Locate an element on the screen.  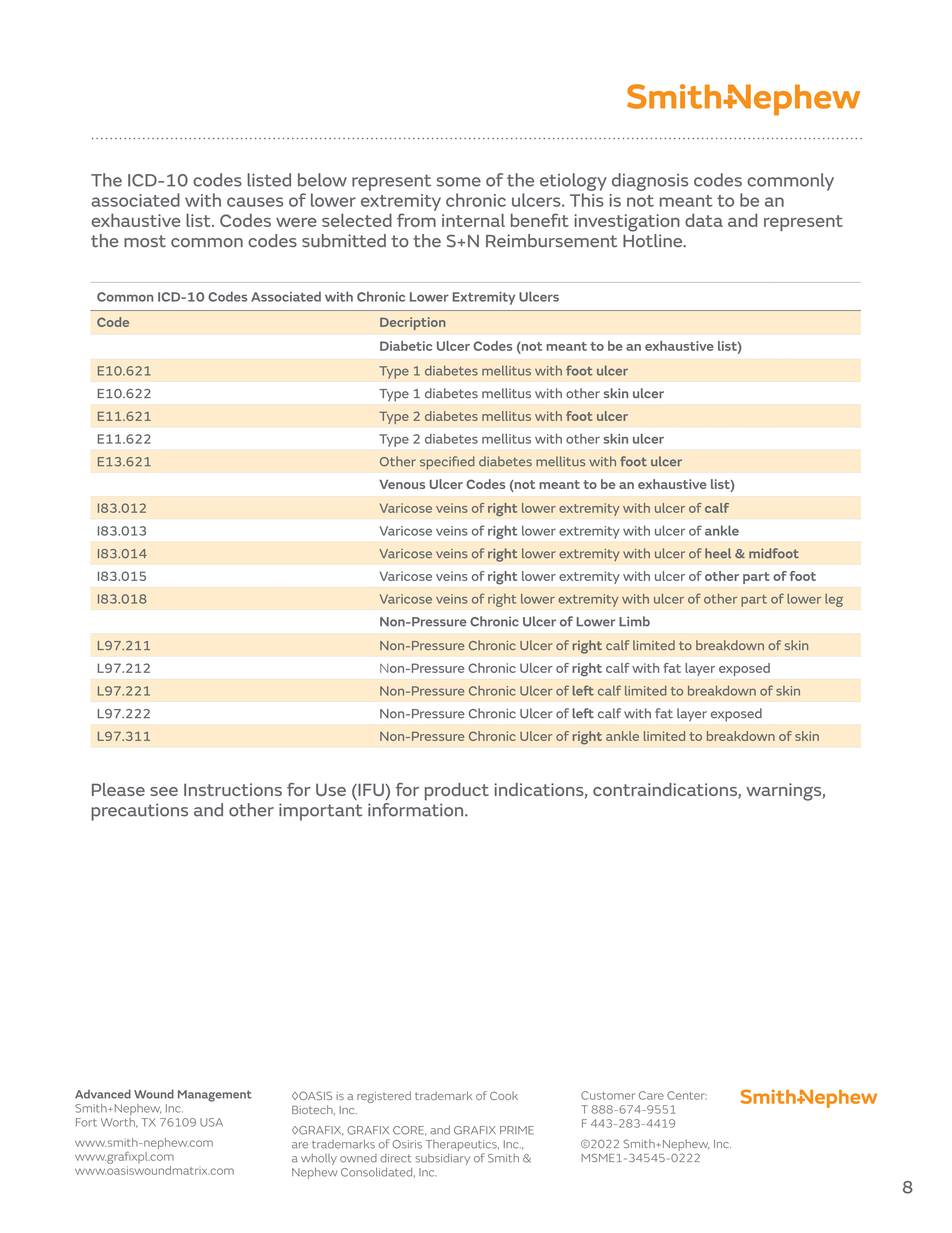
see is located at coordinates (164, 791).
